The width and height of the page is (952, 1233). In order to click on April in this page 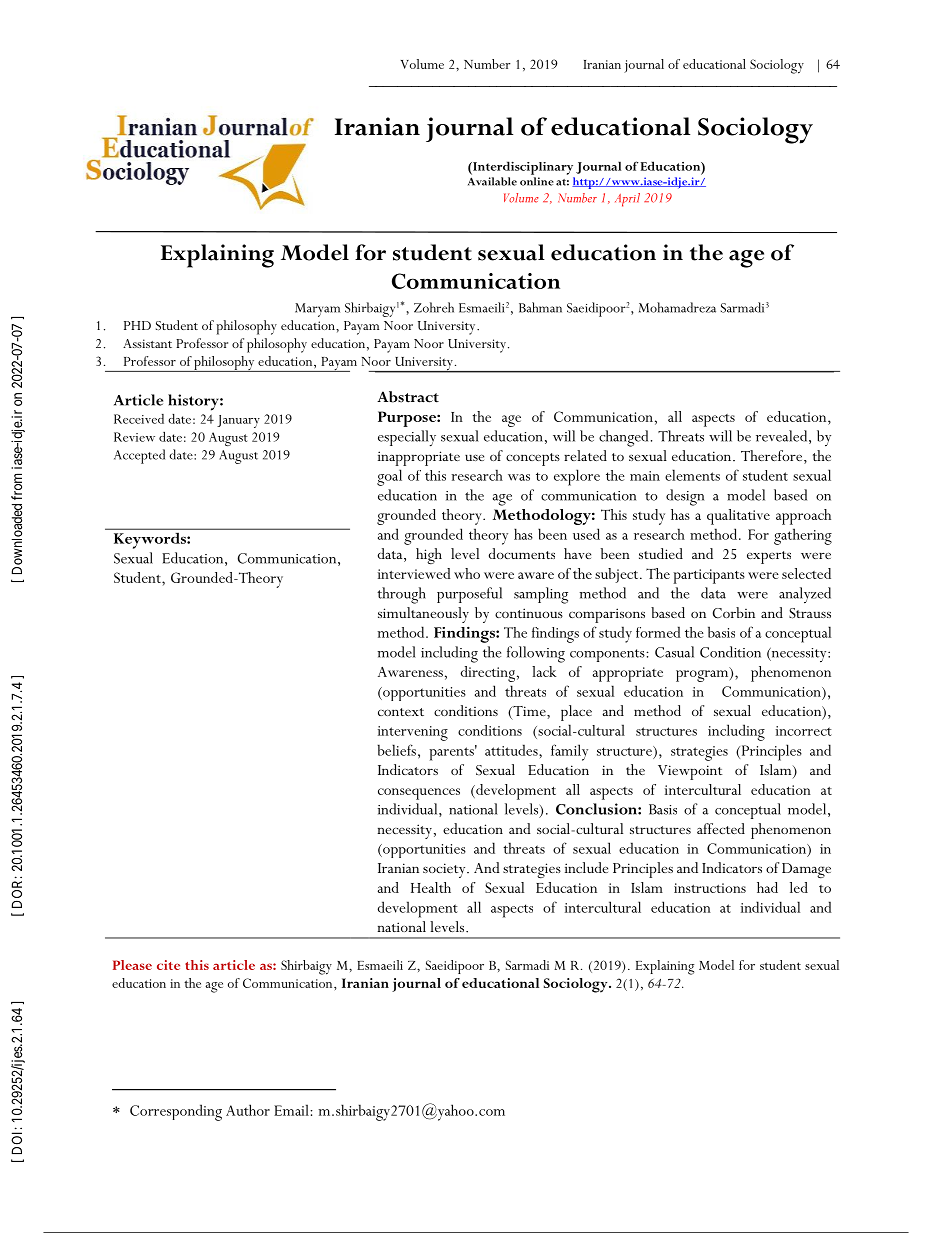, I will do `click(627, 200)`.
